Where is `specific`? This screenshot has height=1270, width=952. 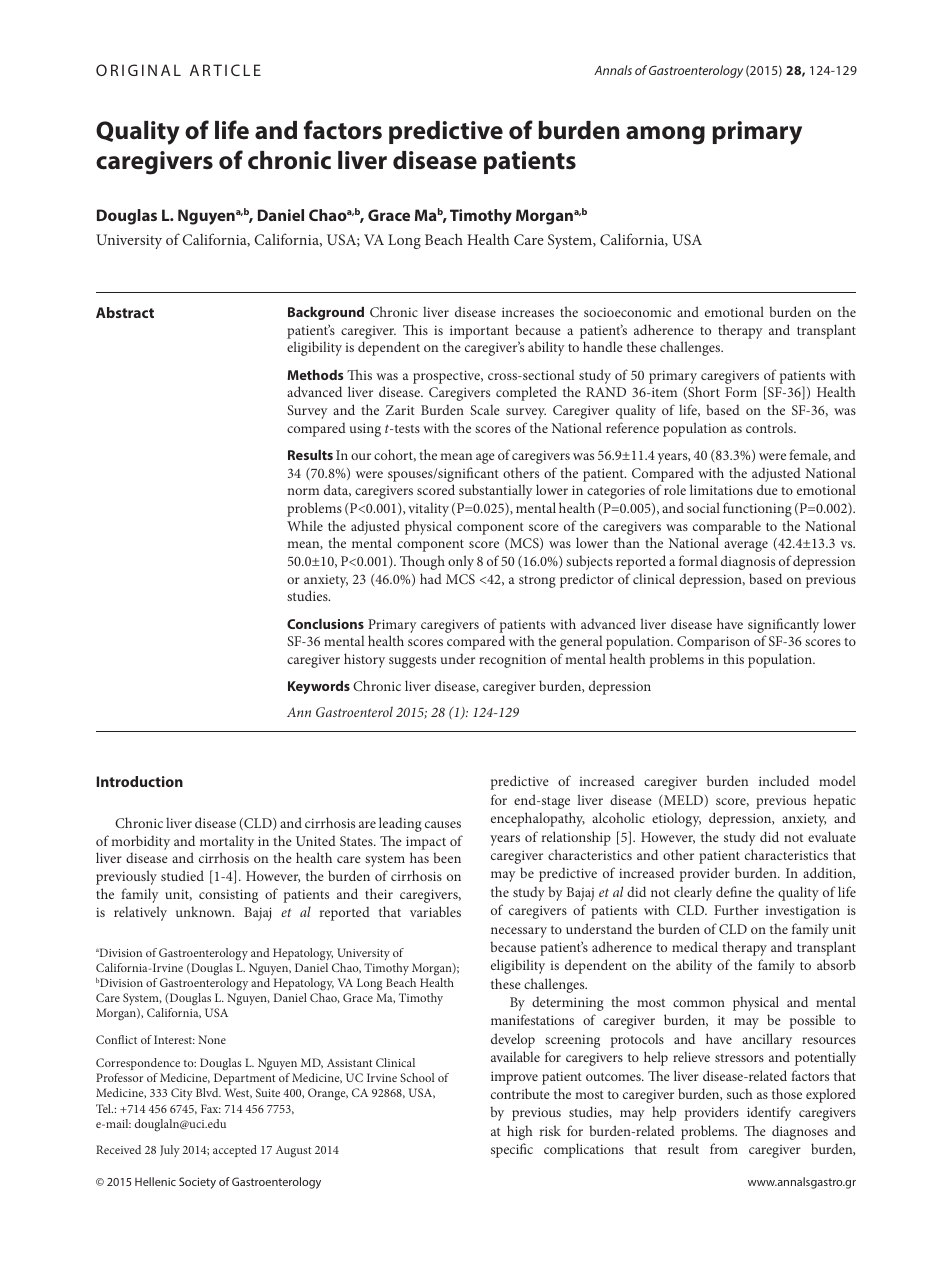
specific is located at coordinates (512, 1150).
